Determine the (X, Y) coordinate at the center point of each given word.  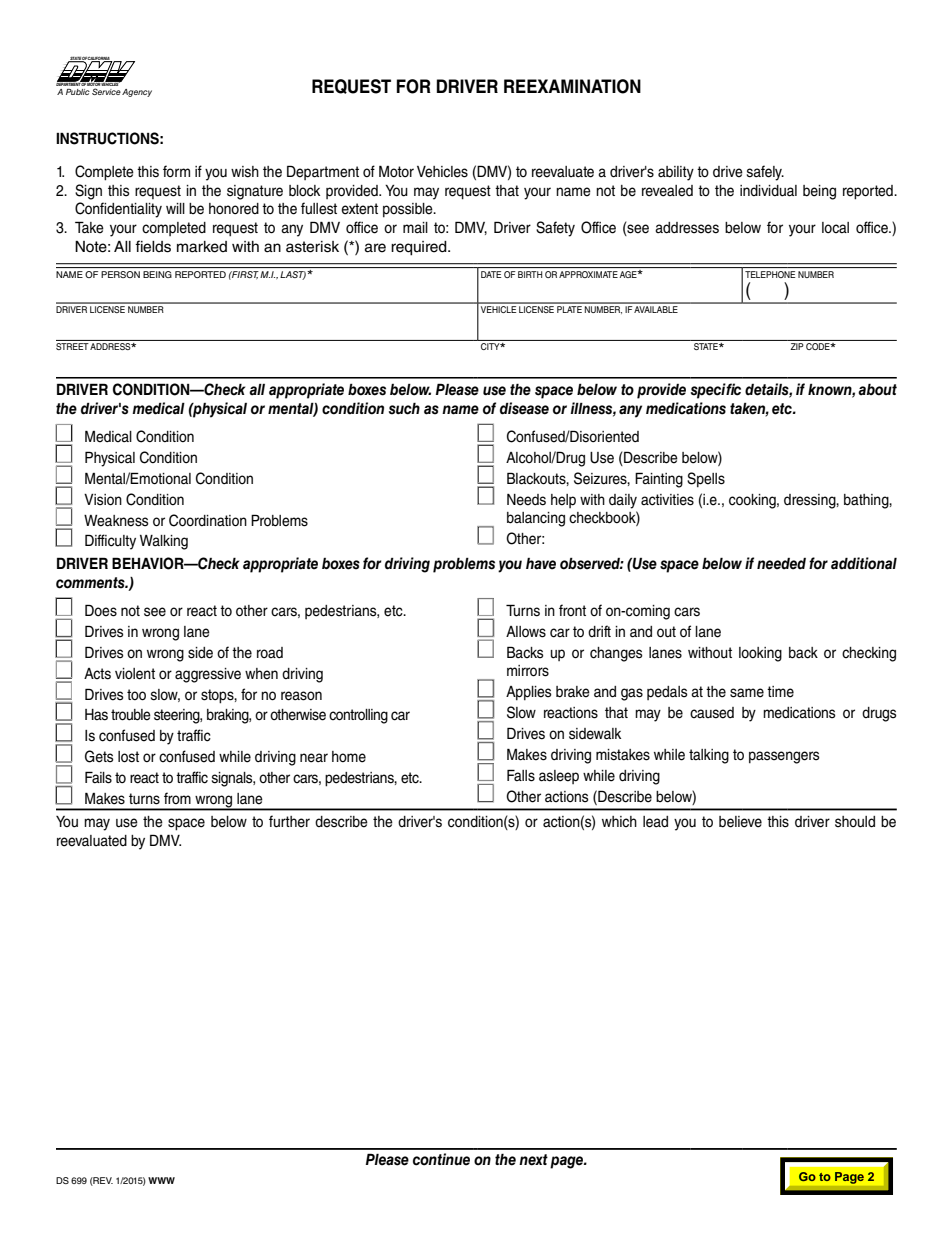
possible (409, 210)
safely (765, 173)
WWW (161, 1180)
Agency (137, 93)
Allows (526, 632)
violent (135, 674)
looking (760, 654)
